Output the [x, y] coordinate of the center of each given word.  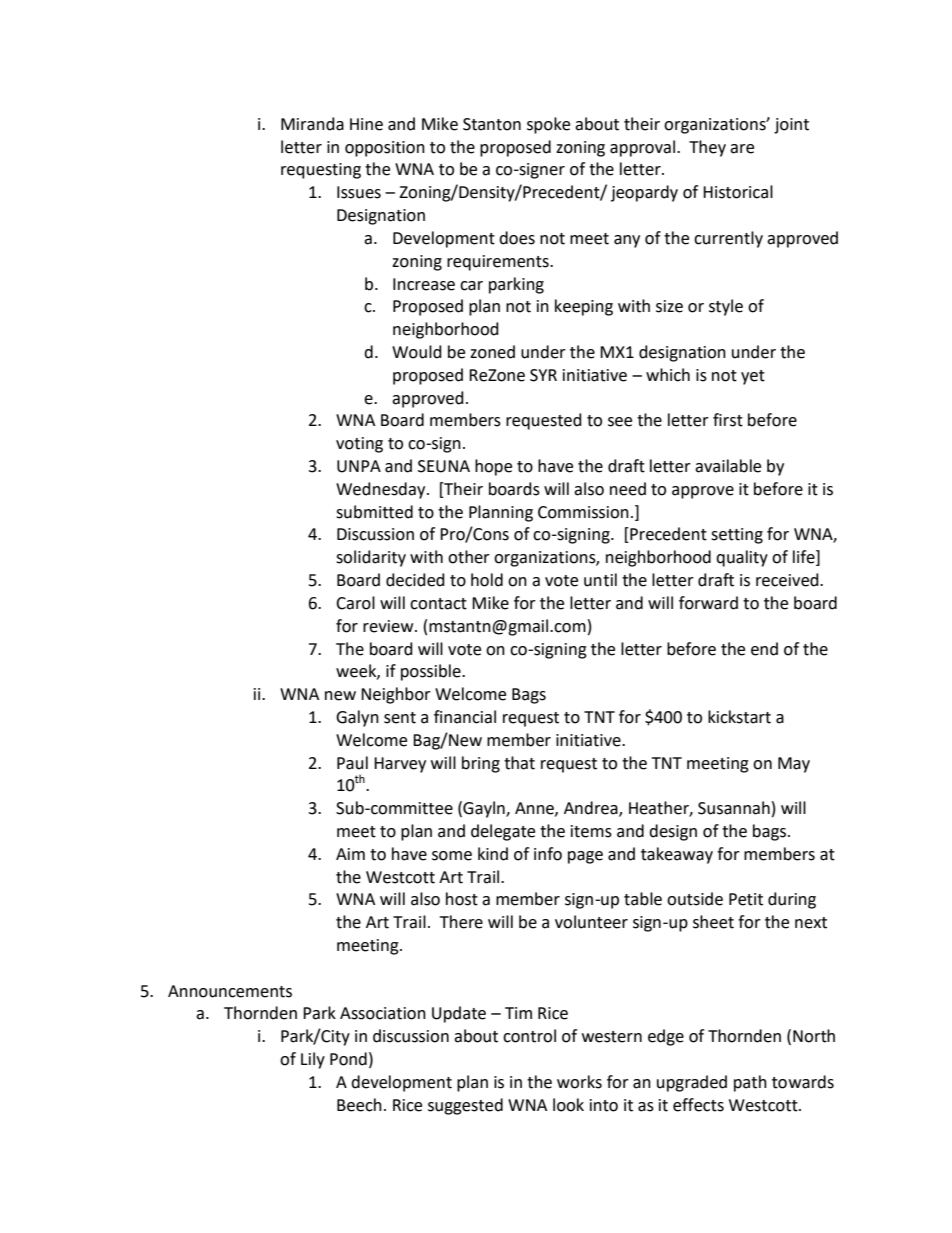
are [742, 149]
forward [708, 603]
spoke [548, 125]
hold [487, 580]
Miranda [312, 124]
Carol [355, 603]
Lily [313, 1060]
